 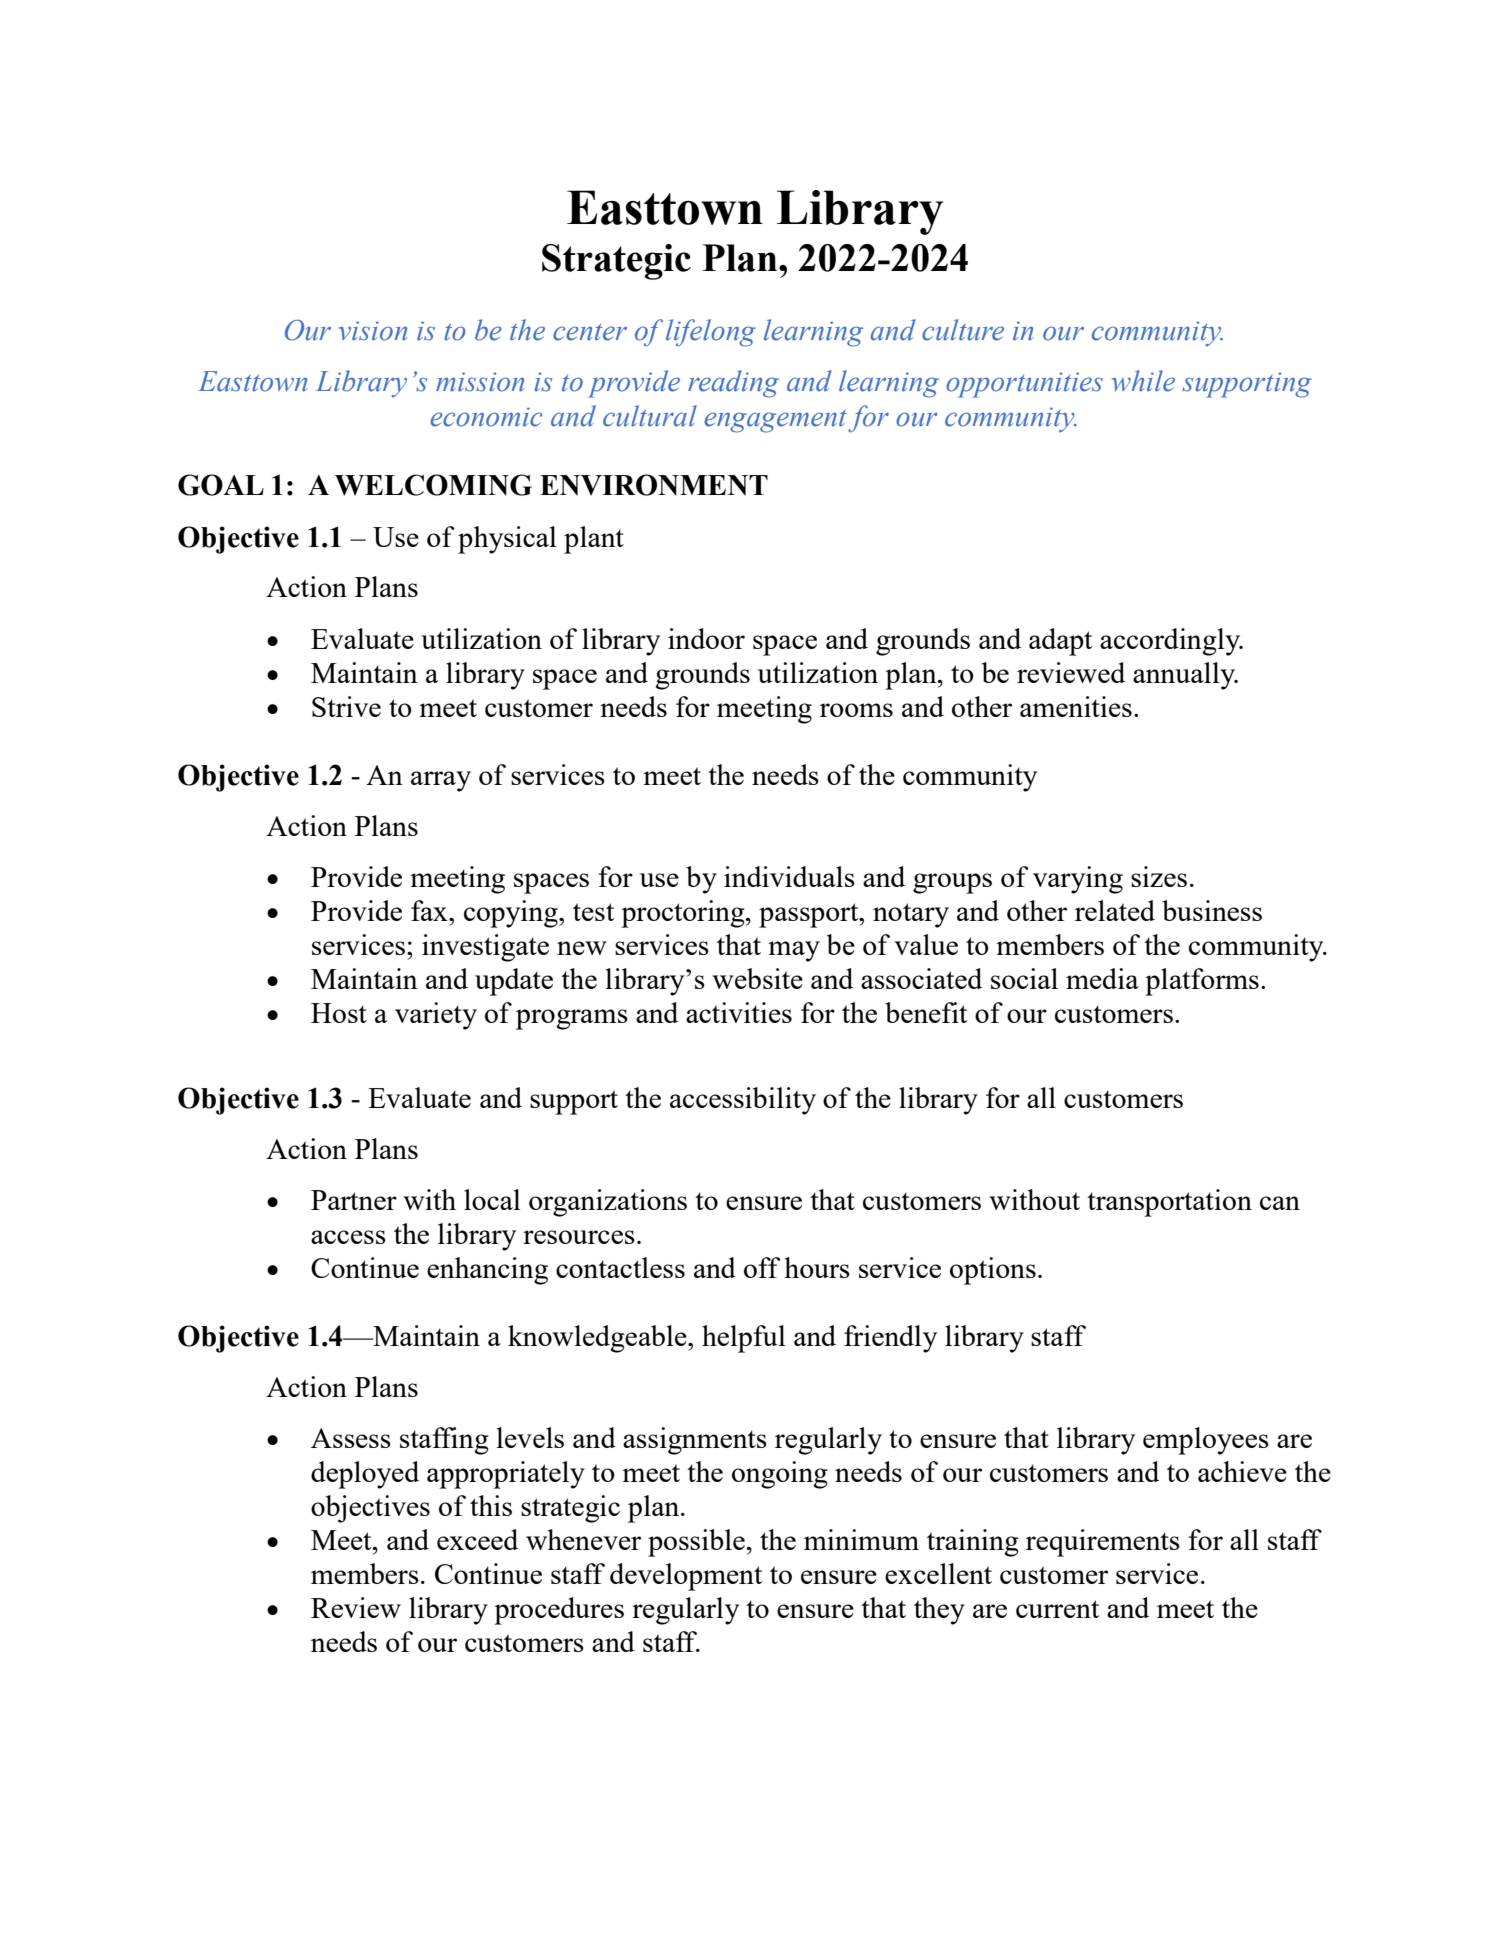 I want to click on Strive, so click(x=346, y=706).
